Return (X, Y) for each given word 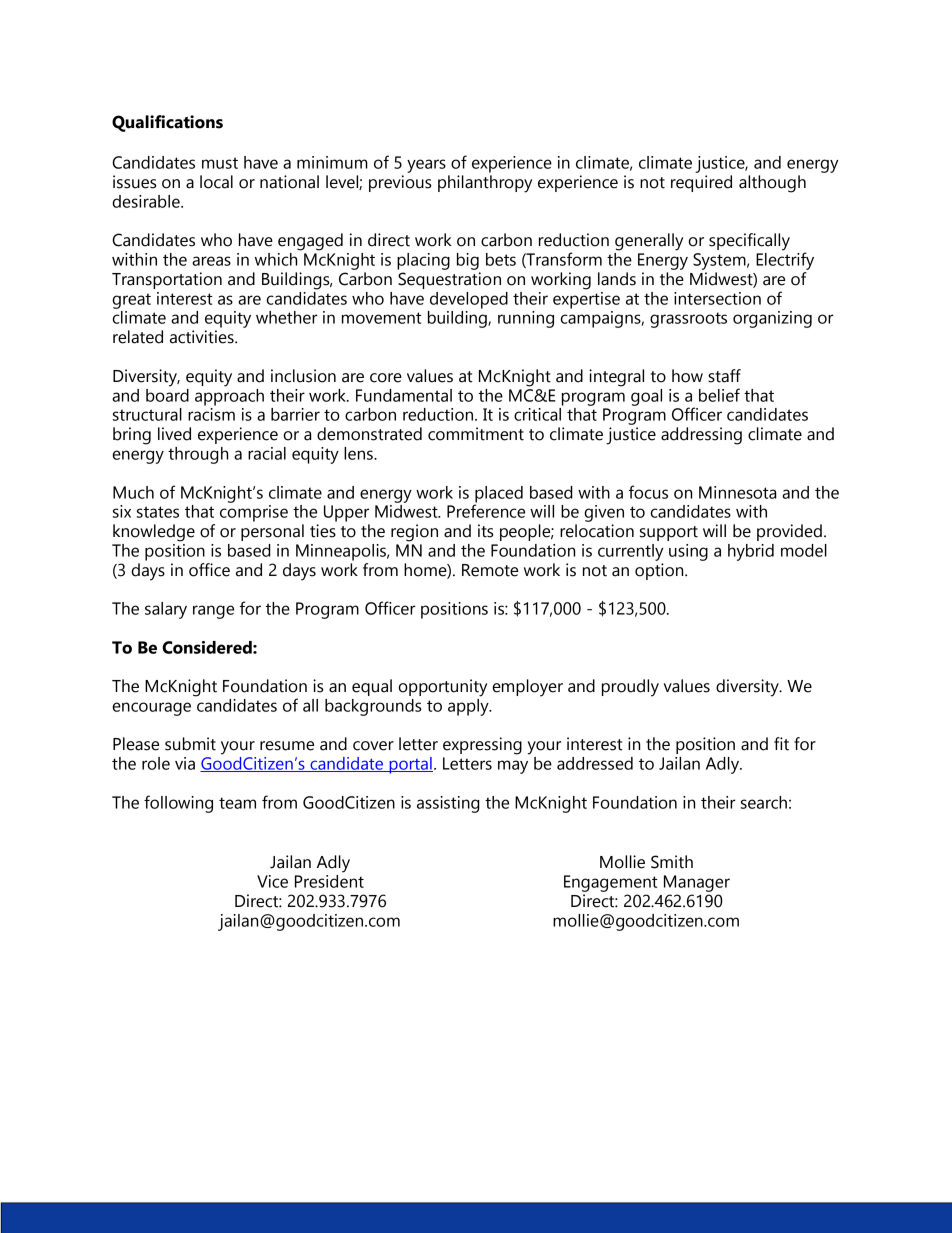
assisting (448, 804)
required (701, 183)
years (426, 166)
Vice (272, 881)
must (220, 163)
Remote (490, 570)
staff (724, 376)
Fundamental (404, 395)
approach (229, 396)
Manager (697, 883)
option (660, 571)
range (213, 612)
